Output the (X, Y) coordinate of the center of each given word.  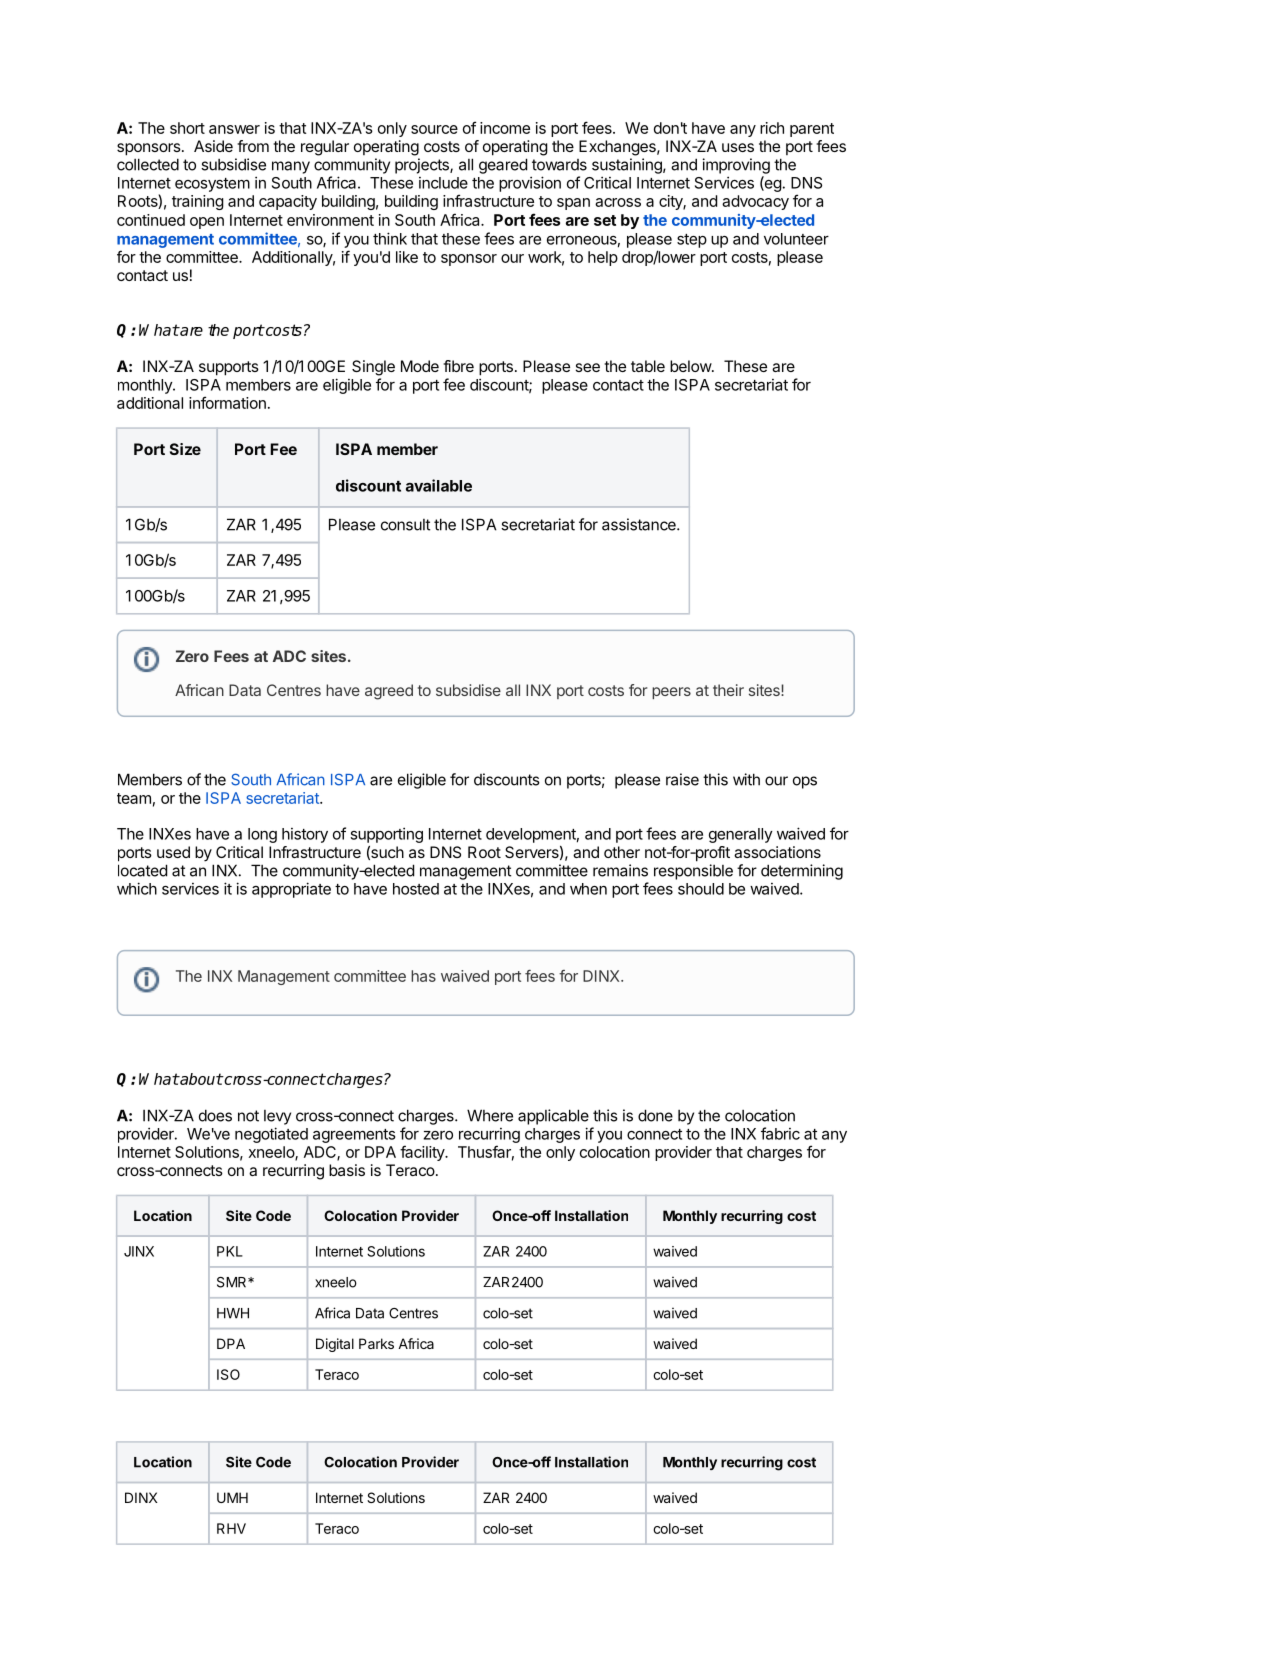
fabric (780, 1133)
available (439, 485)
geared (503, 166)
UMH (232, 1497)
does (215, 1115)
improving (736, 166)
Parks (376, 1343)
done (655, 1115)
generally (741, 835)
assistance (640, 524)
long (262, 835)
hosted (416, 889)
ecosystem (212, 185)
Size (185, 449)
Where (490, 1115)
